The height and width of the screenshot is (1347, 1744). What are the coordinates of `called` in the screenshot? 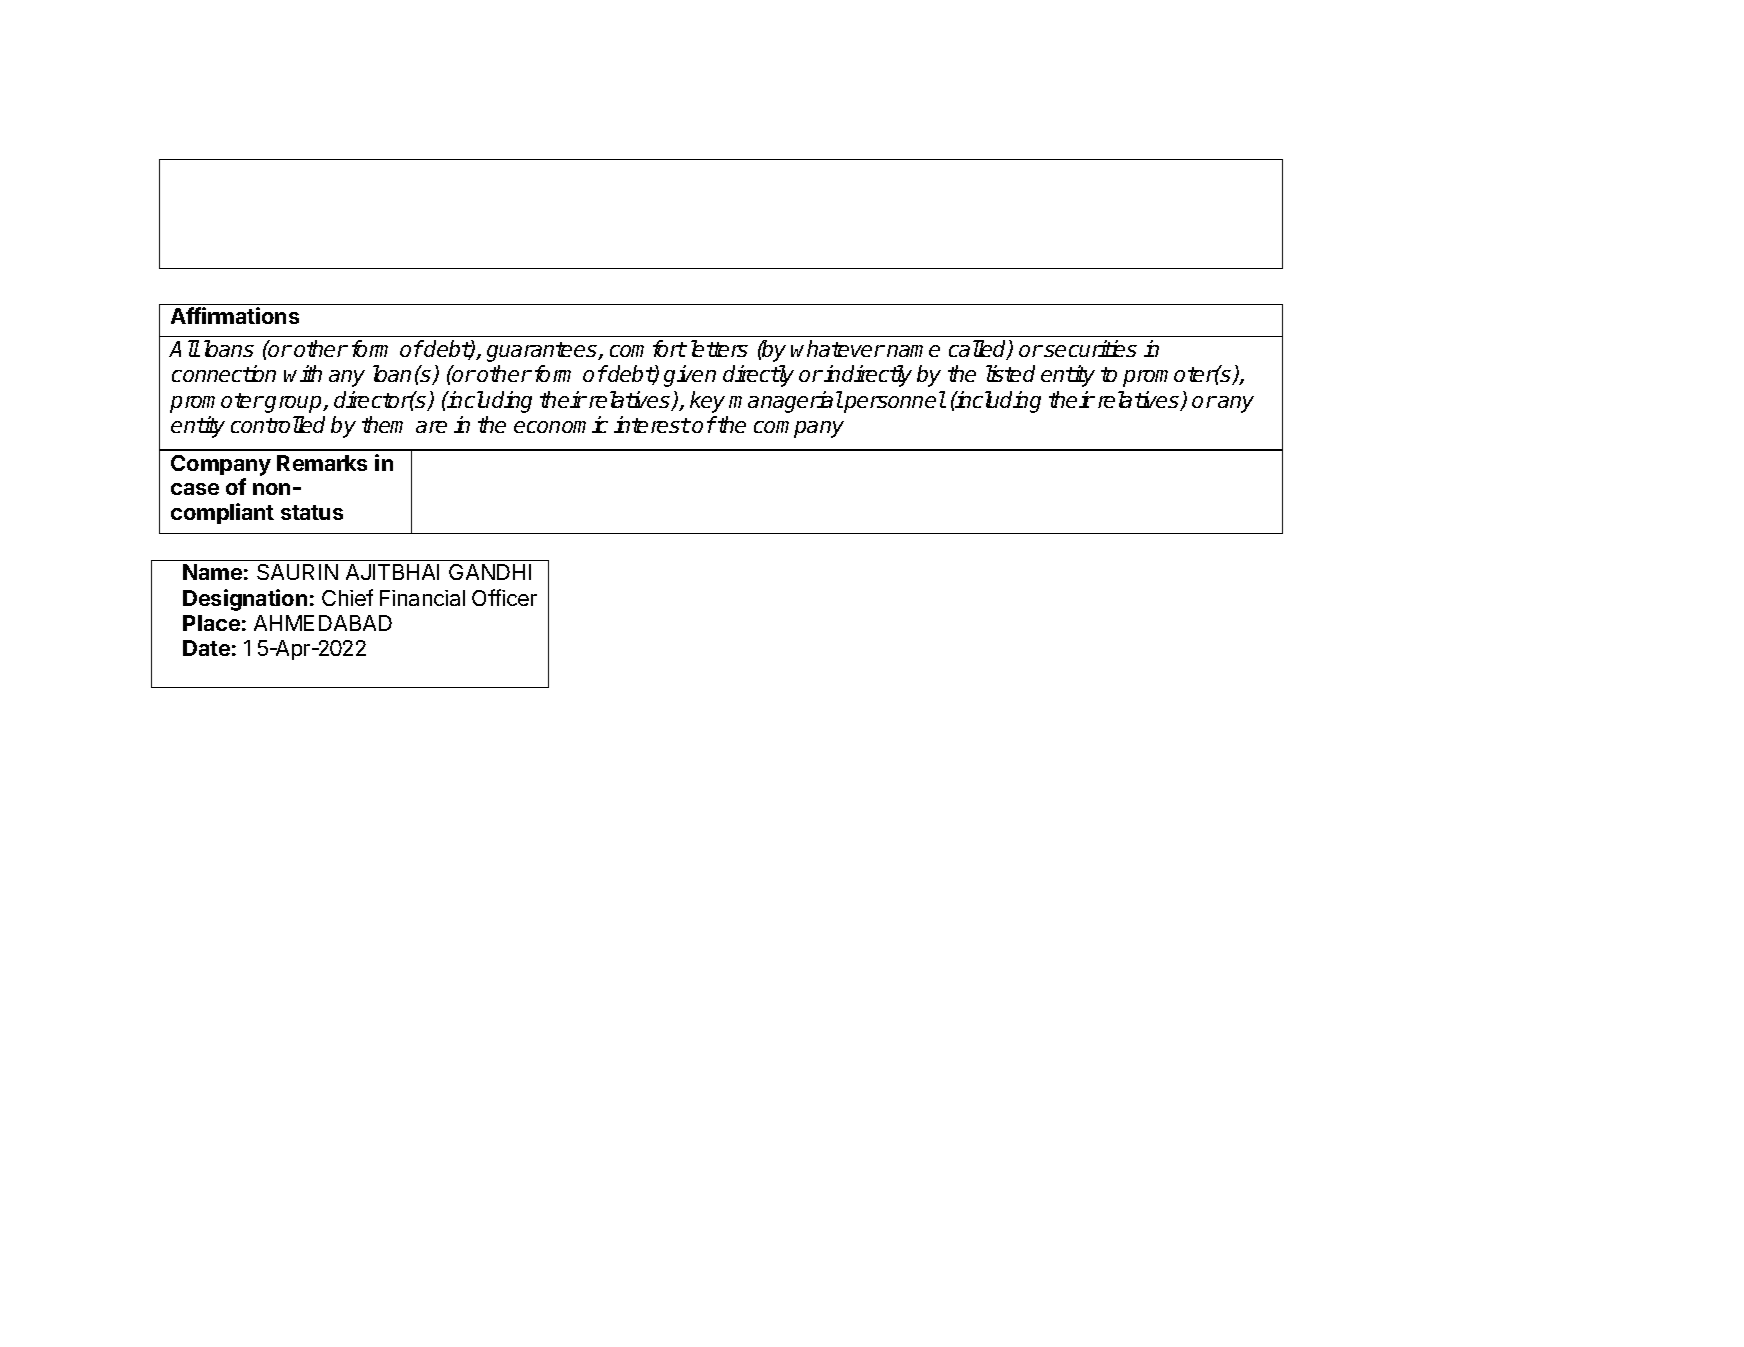 It's located at (979, 350).
